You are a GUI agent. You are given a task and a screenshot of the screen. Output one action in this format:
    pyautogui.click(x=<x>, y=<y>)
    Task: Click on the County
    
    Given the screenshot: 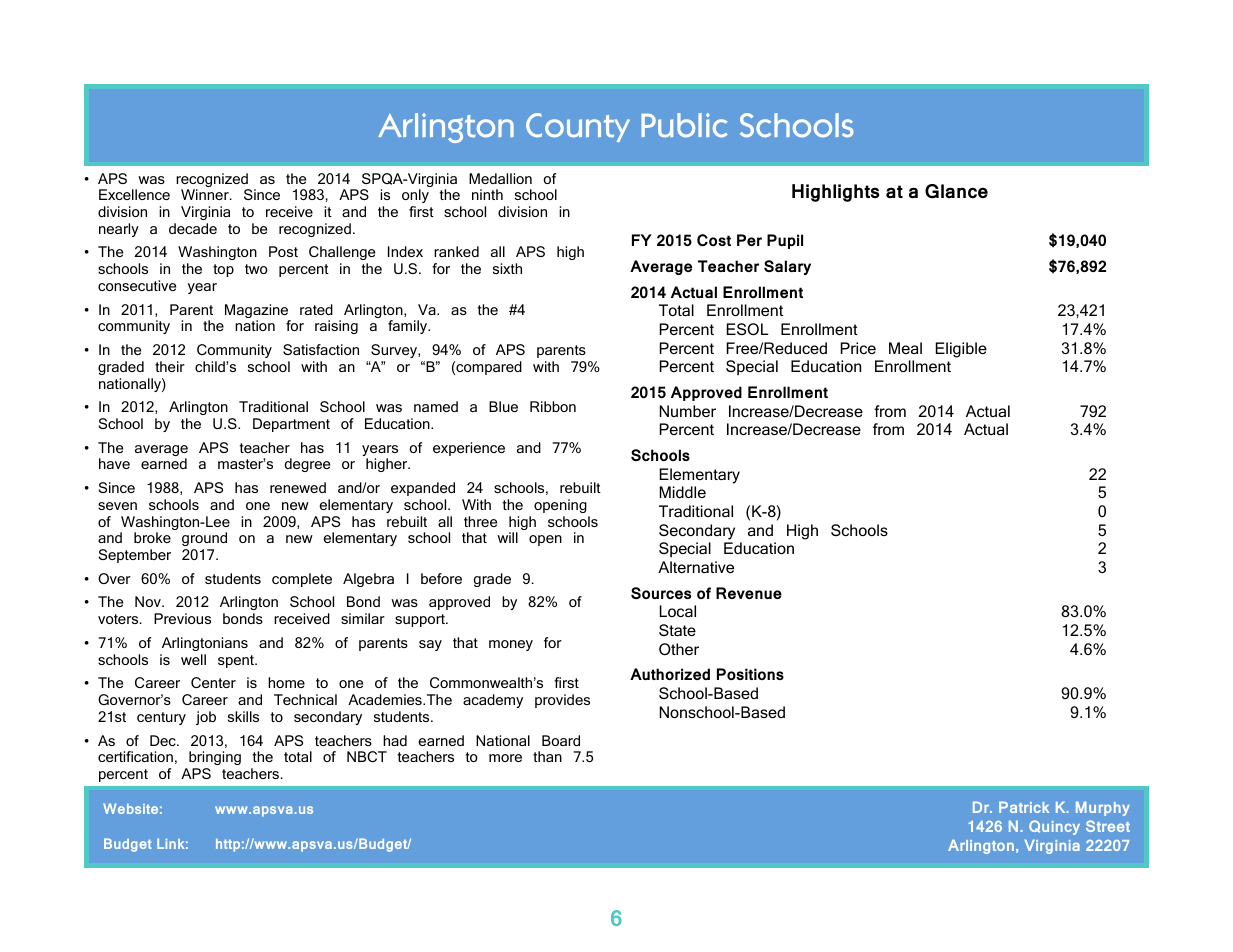 What is the action you would take?
    pyautogui.click(x=578, y=127)
